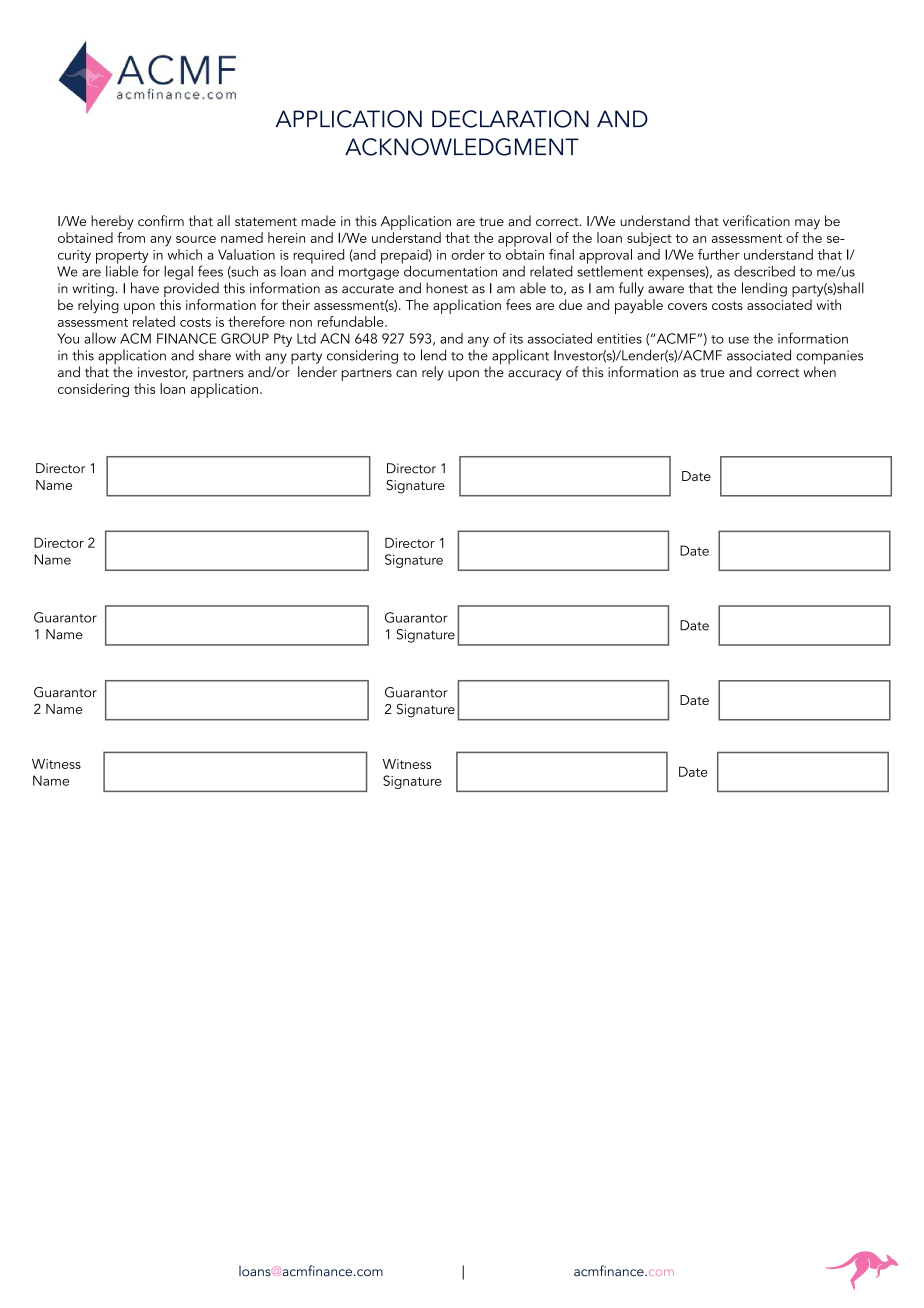  I want to click on may, so click(807, 224).
